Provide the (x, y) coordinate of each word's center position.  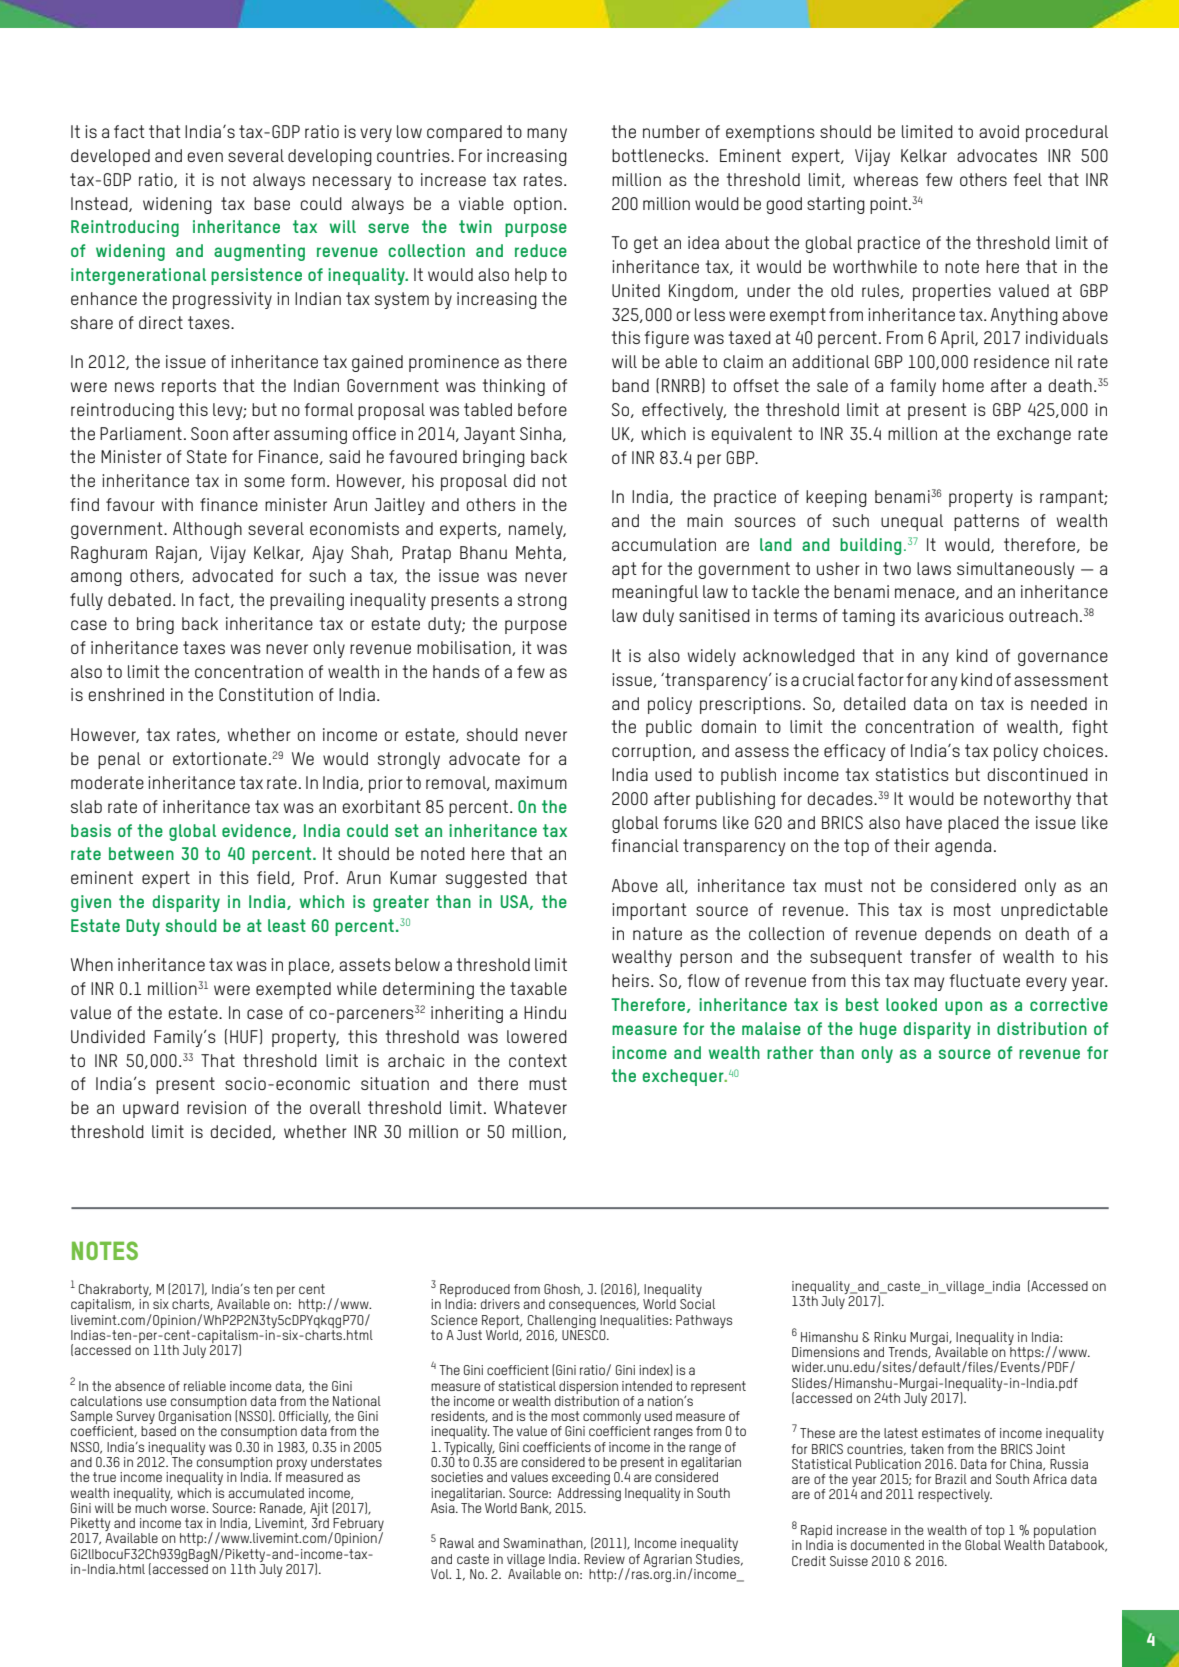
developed (110, 157)
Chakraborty (115, 1292)
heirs (630, 980)
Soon (209, 433)
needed (1059, 703)
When (92, 964)
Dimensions (825, 1352)
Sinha (540, 433)
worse (189, 1509)
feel (1028, 179)
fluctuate (985, 980)
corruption (652, 752)
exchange (1034, 435)
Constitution (266, 694)
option (538, 205)
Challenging (562, 1321)
